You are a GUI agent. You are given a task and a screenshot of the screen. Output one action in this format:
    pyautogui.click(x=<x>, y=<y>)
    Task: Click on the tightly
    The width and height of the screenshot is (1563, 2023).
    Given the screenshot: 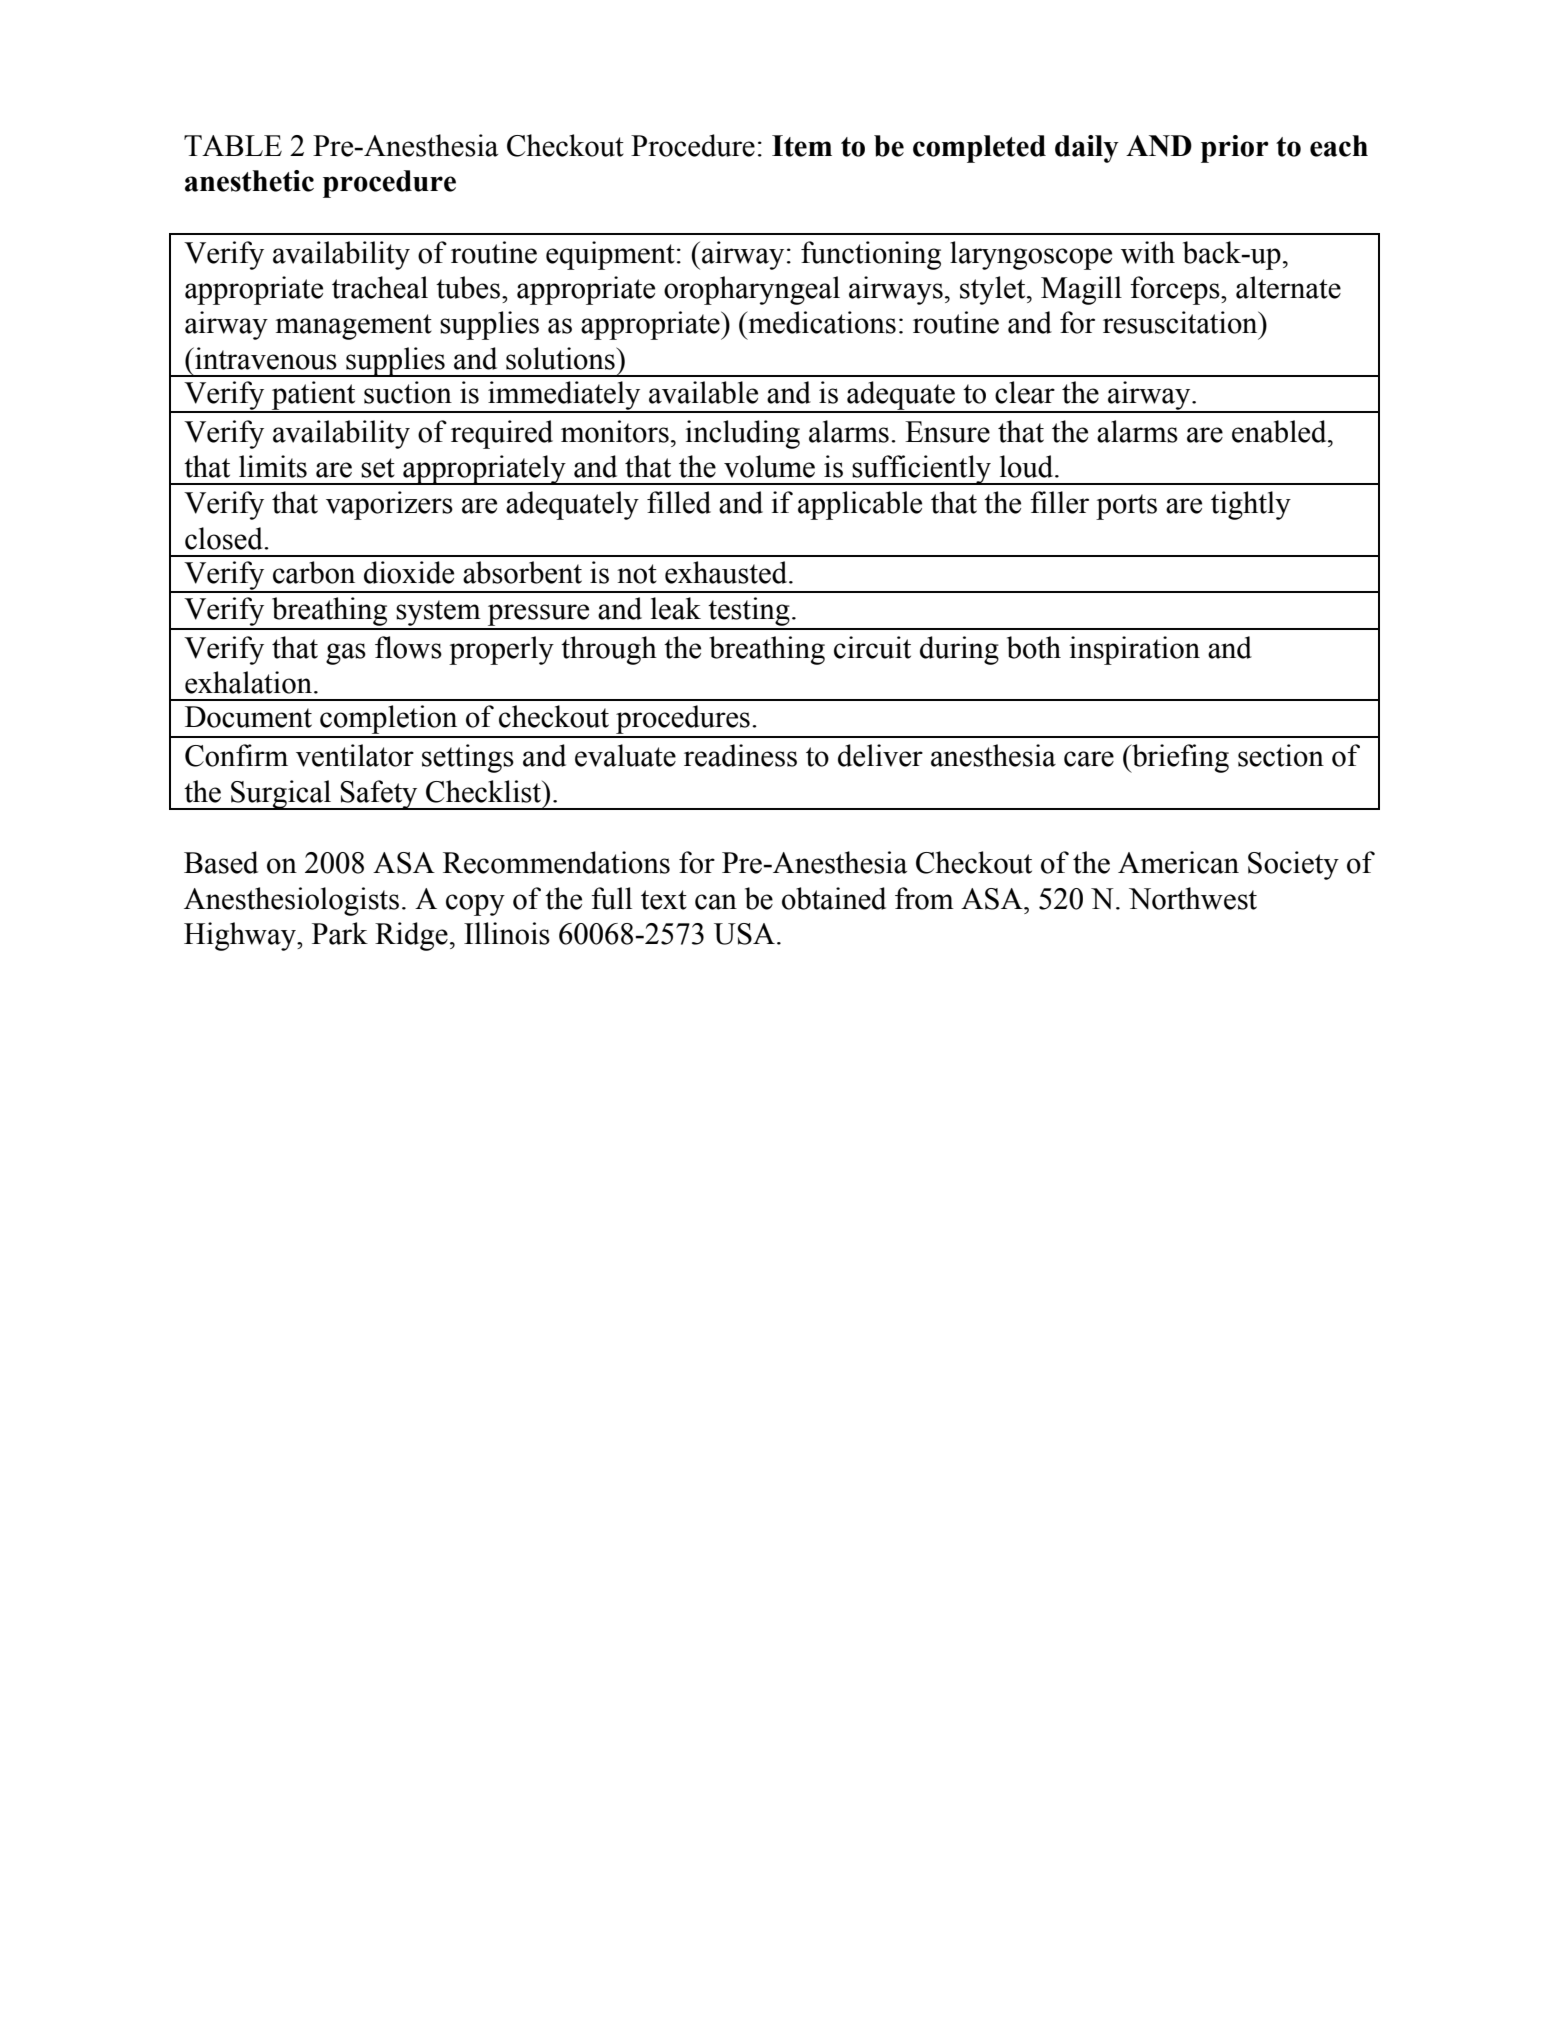 What is the action you would take?
    pyautogui.click(x=1251, y=505)
